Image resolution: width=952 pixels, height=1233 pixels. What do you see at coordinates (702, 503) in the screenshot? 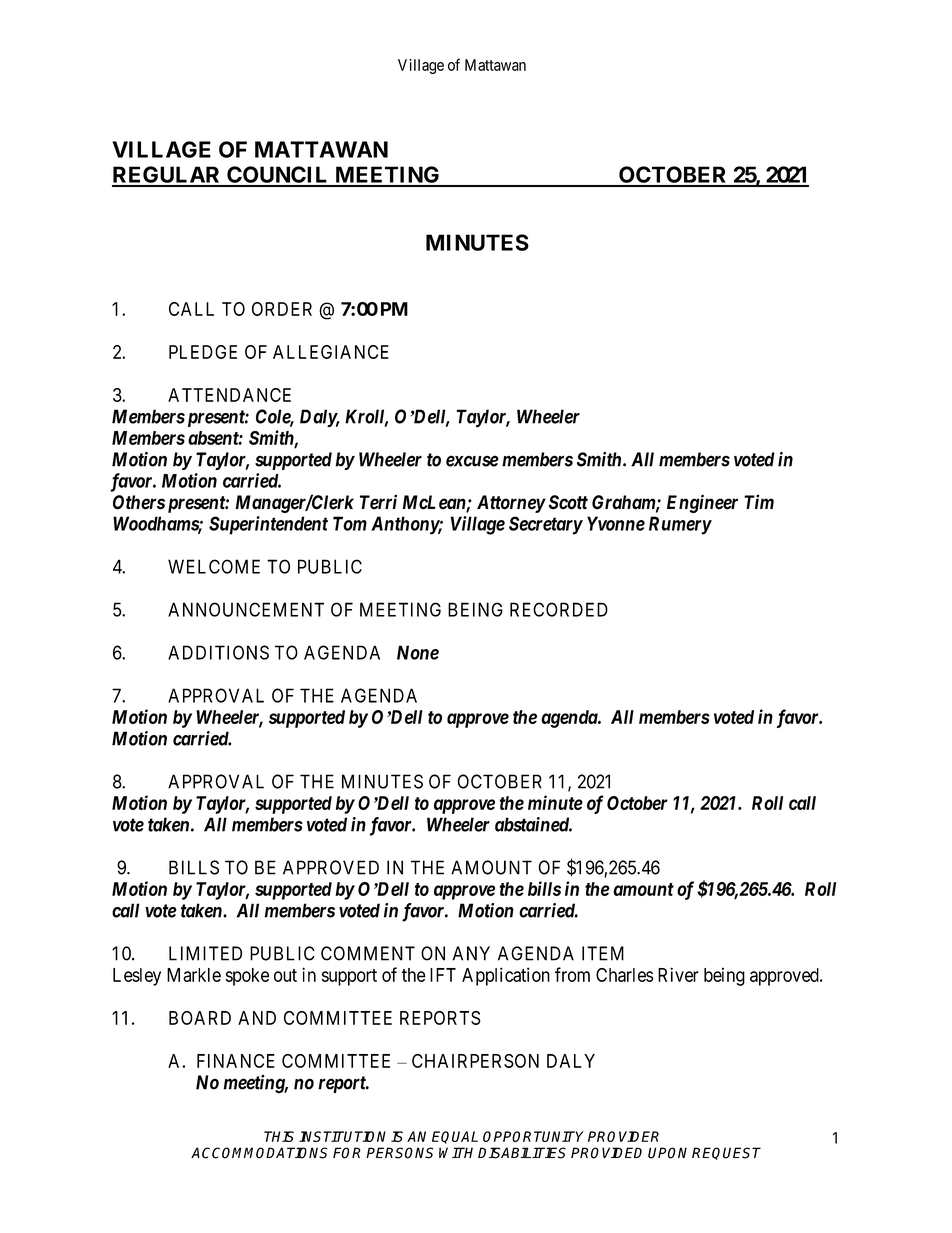
I see `Engineer` at bounding box center [702, 503].
